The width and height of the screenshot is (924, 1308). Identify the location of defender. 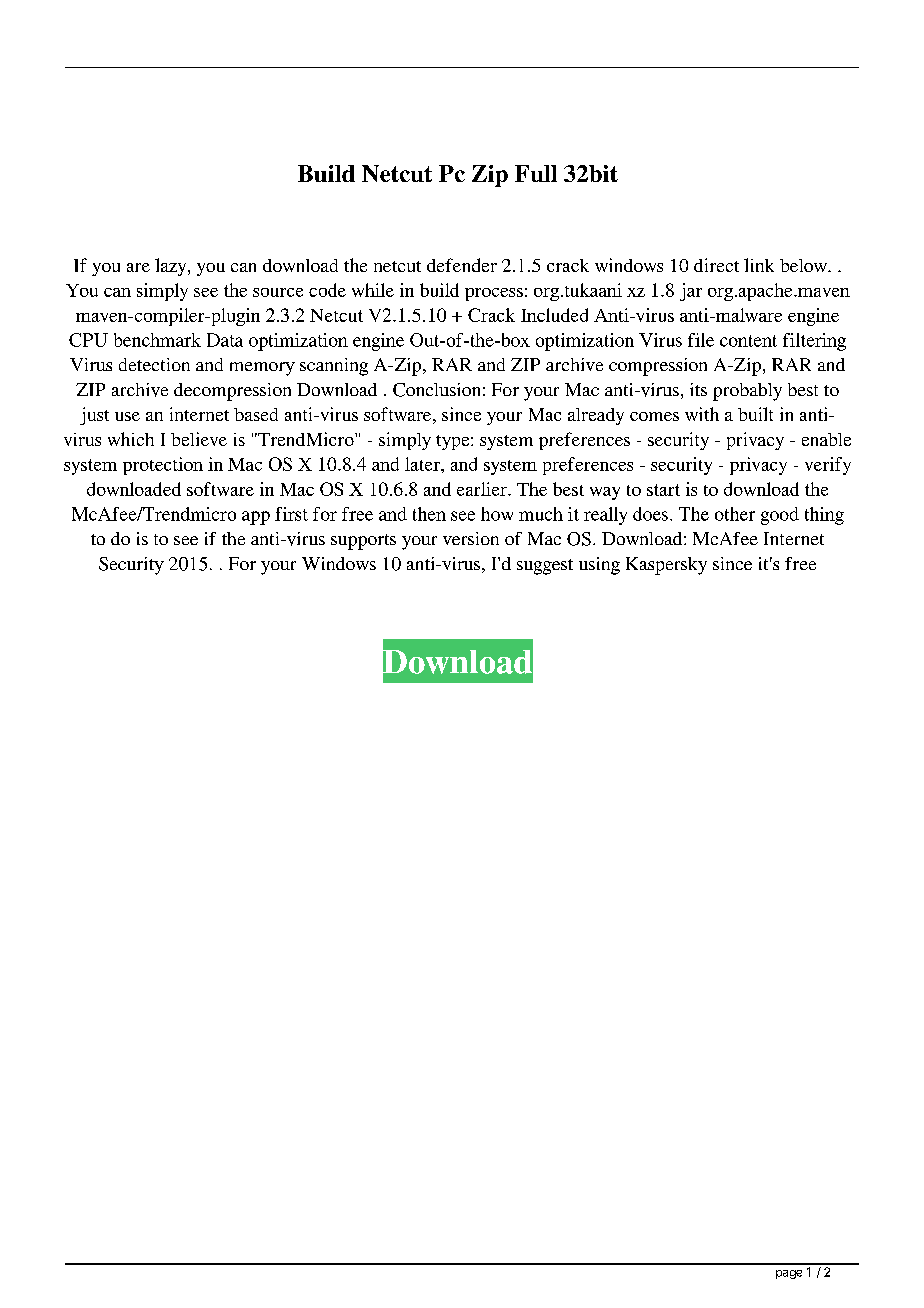
(462, 265).
